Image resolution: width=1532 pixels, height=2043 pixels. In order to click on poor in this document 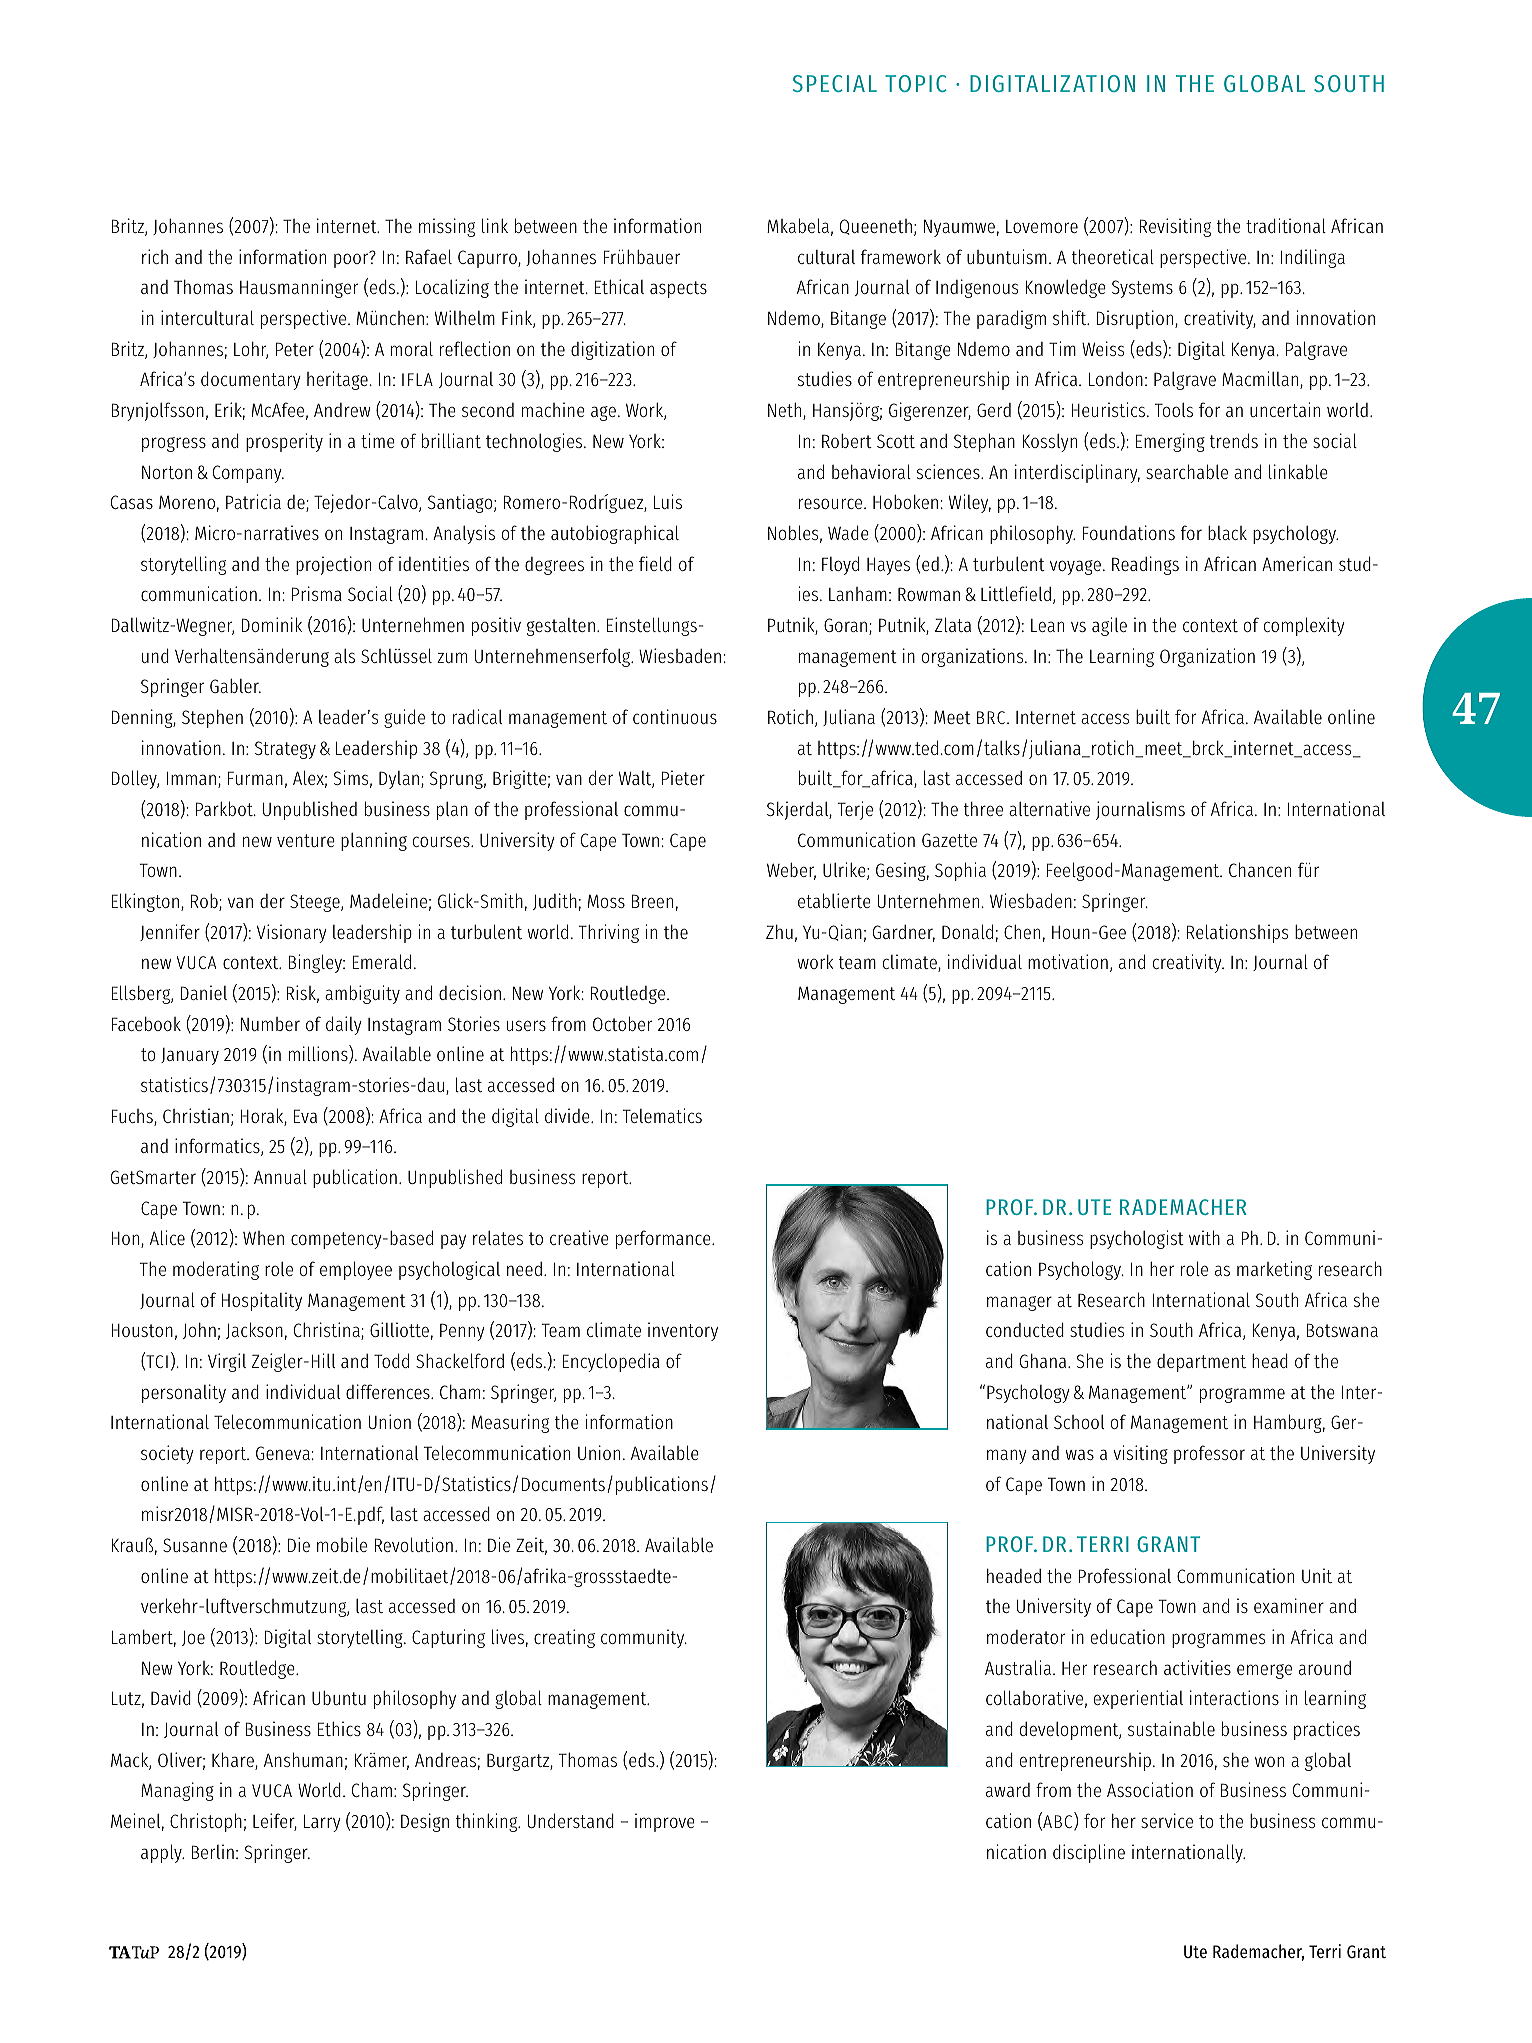, I will do `click(352, 260)`.
